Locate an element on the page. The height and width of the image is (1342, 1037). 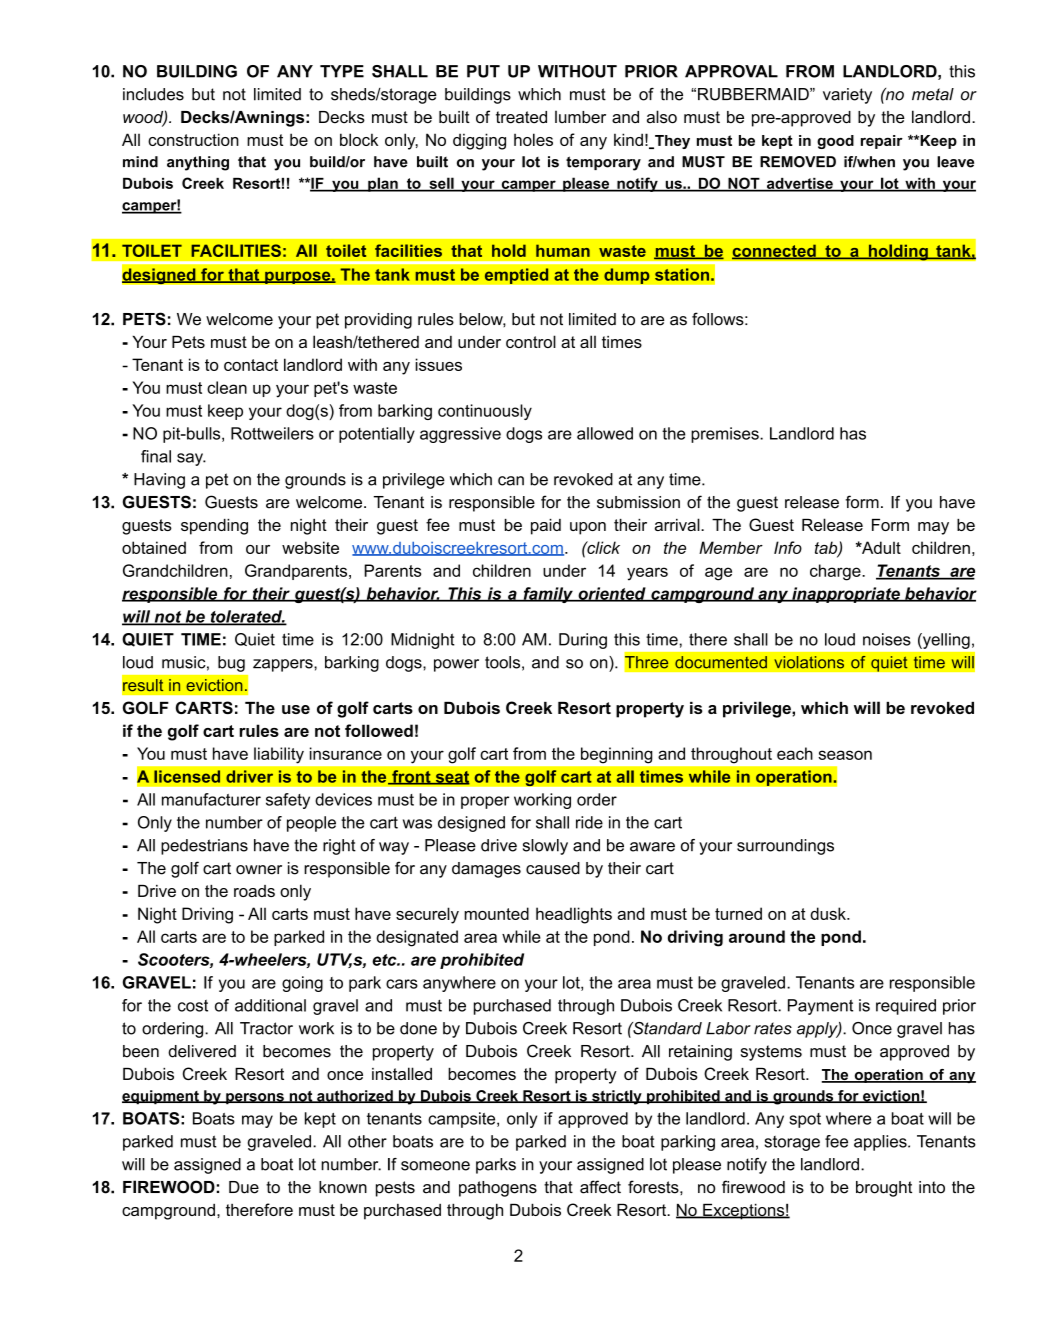
bug is located at coordinates (231, 664).
